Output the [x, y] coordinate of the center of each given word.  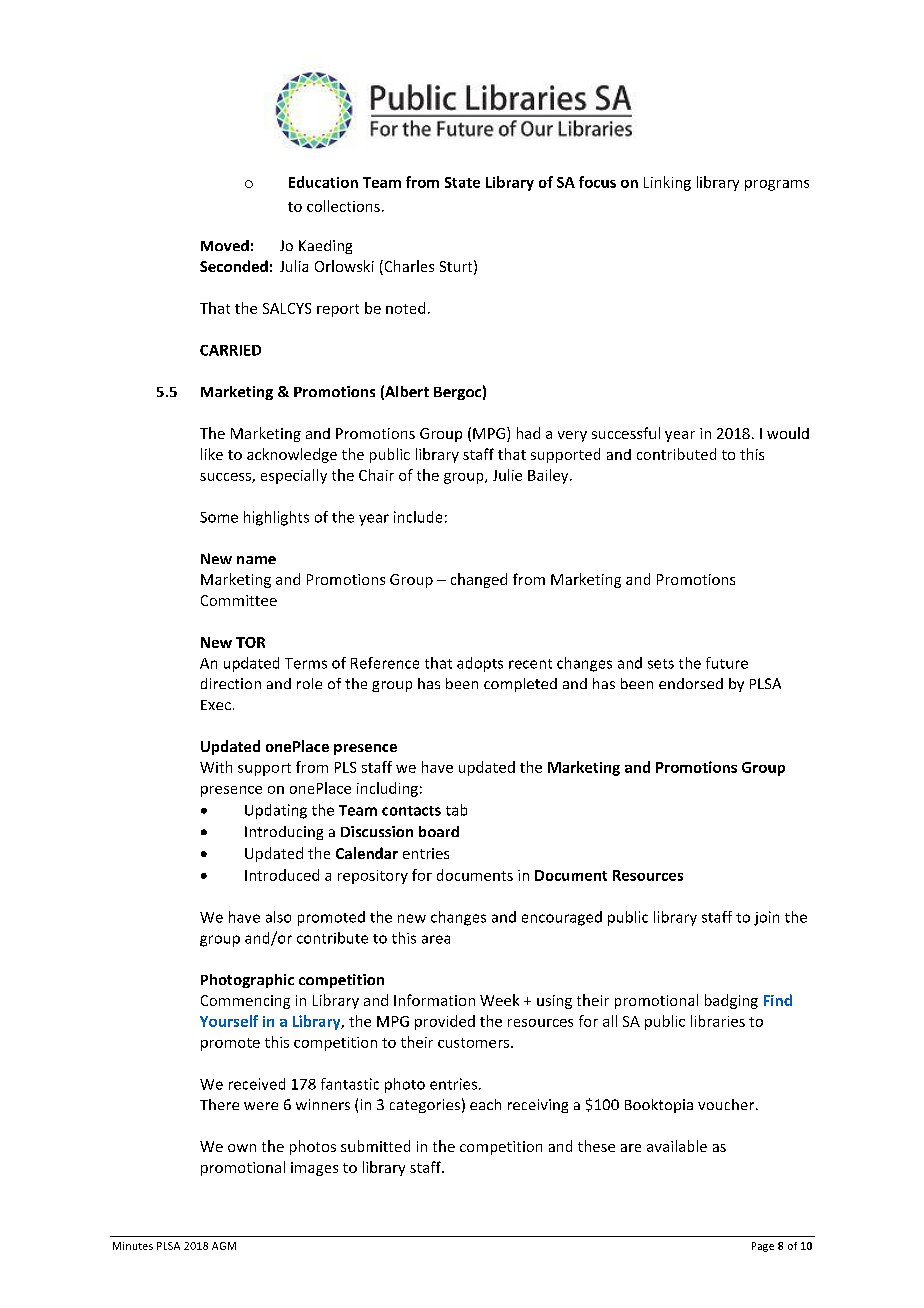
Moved [225, 245]
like [212, 454]
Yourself [229, 1021]
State [462, 182]
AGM [224, 1246]
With [216, 767]
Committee [239, 600]
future [727, 663]
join [766, 918]
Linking [667, 183]
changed [479, 580]
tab [456, 810]
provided [445, 1022]
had [528, 433]
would [788, 433]
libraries [718, 1021]
